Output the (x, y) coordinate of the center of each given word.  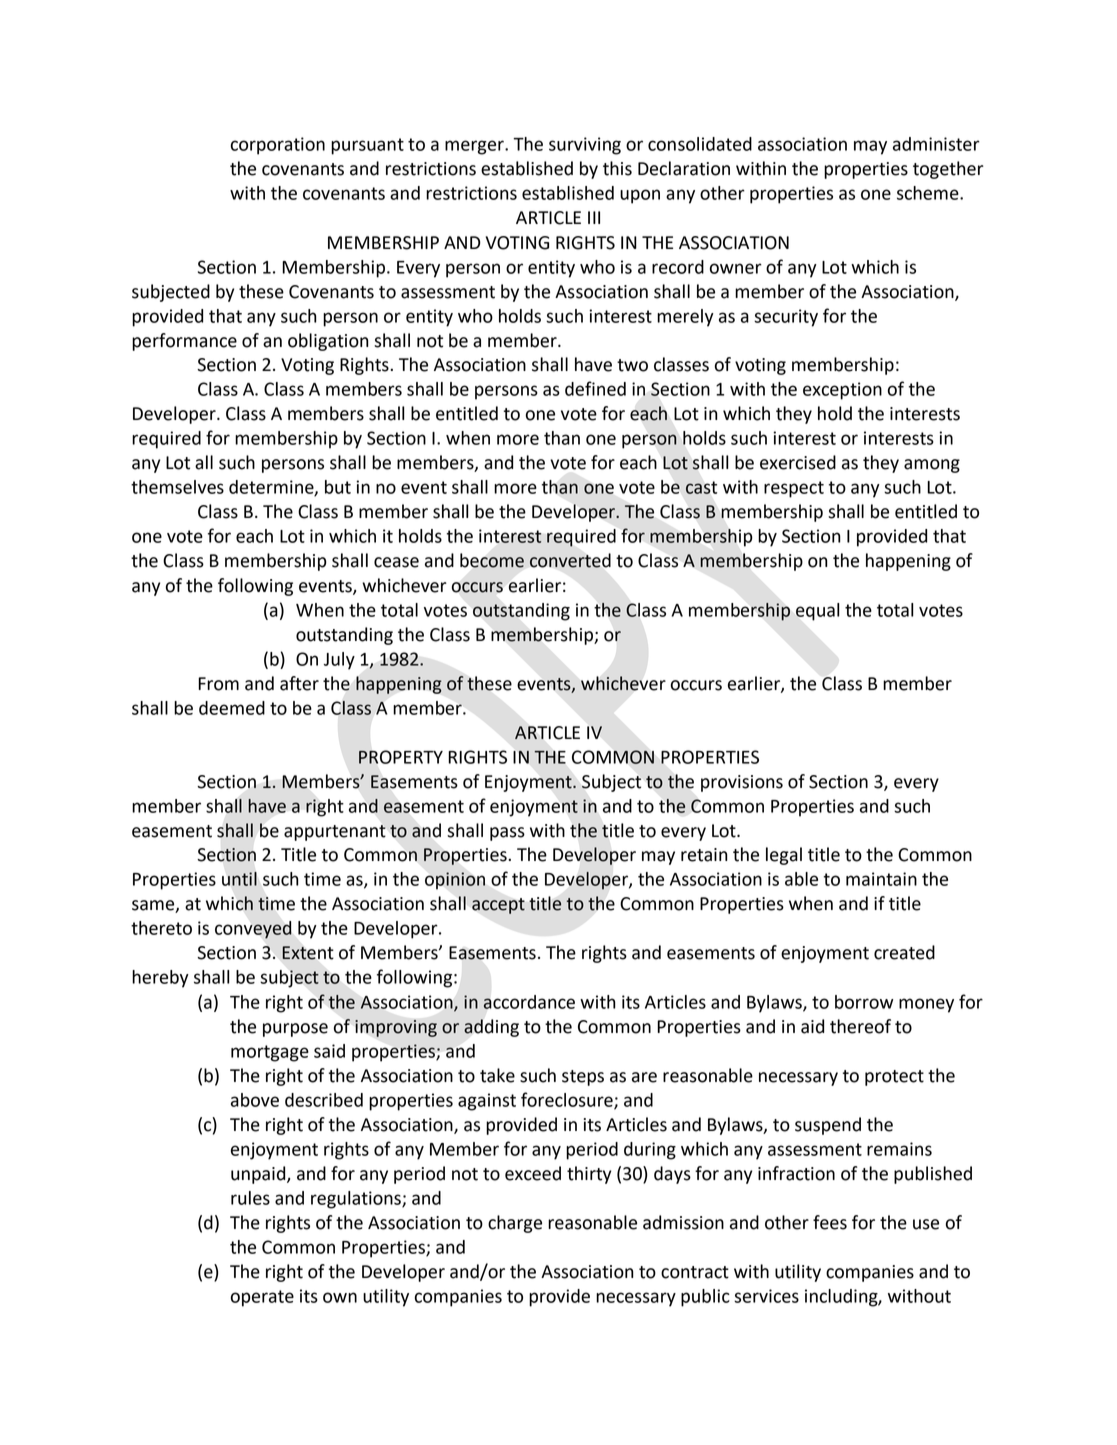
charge (515, 1224)
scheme (929, 193)
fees (830, 1222)
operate (262, 1298)
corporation (278, 146)
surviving (585, 146)
